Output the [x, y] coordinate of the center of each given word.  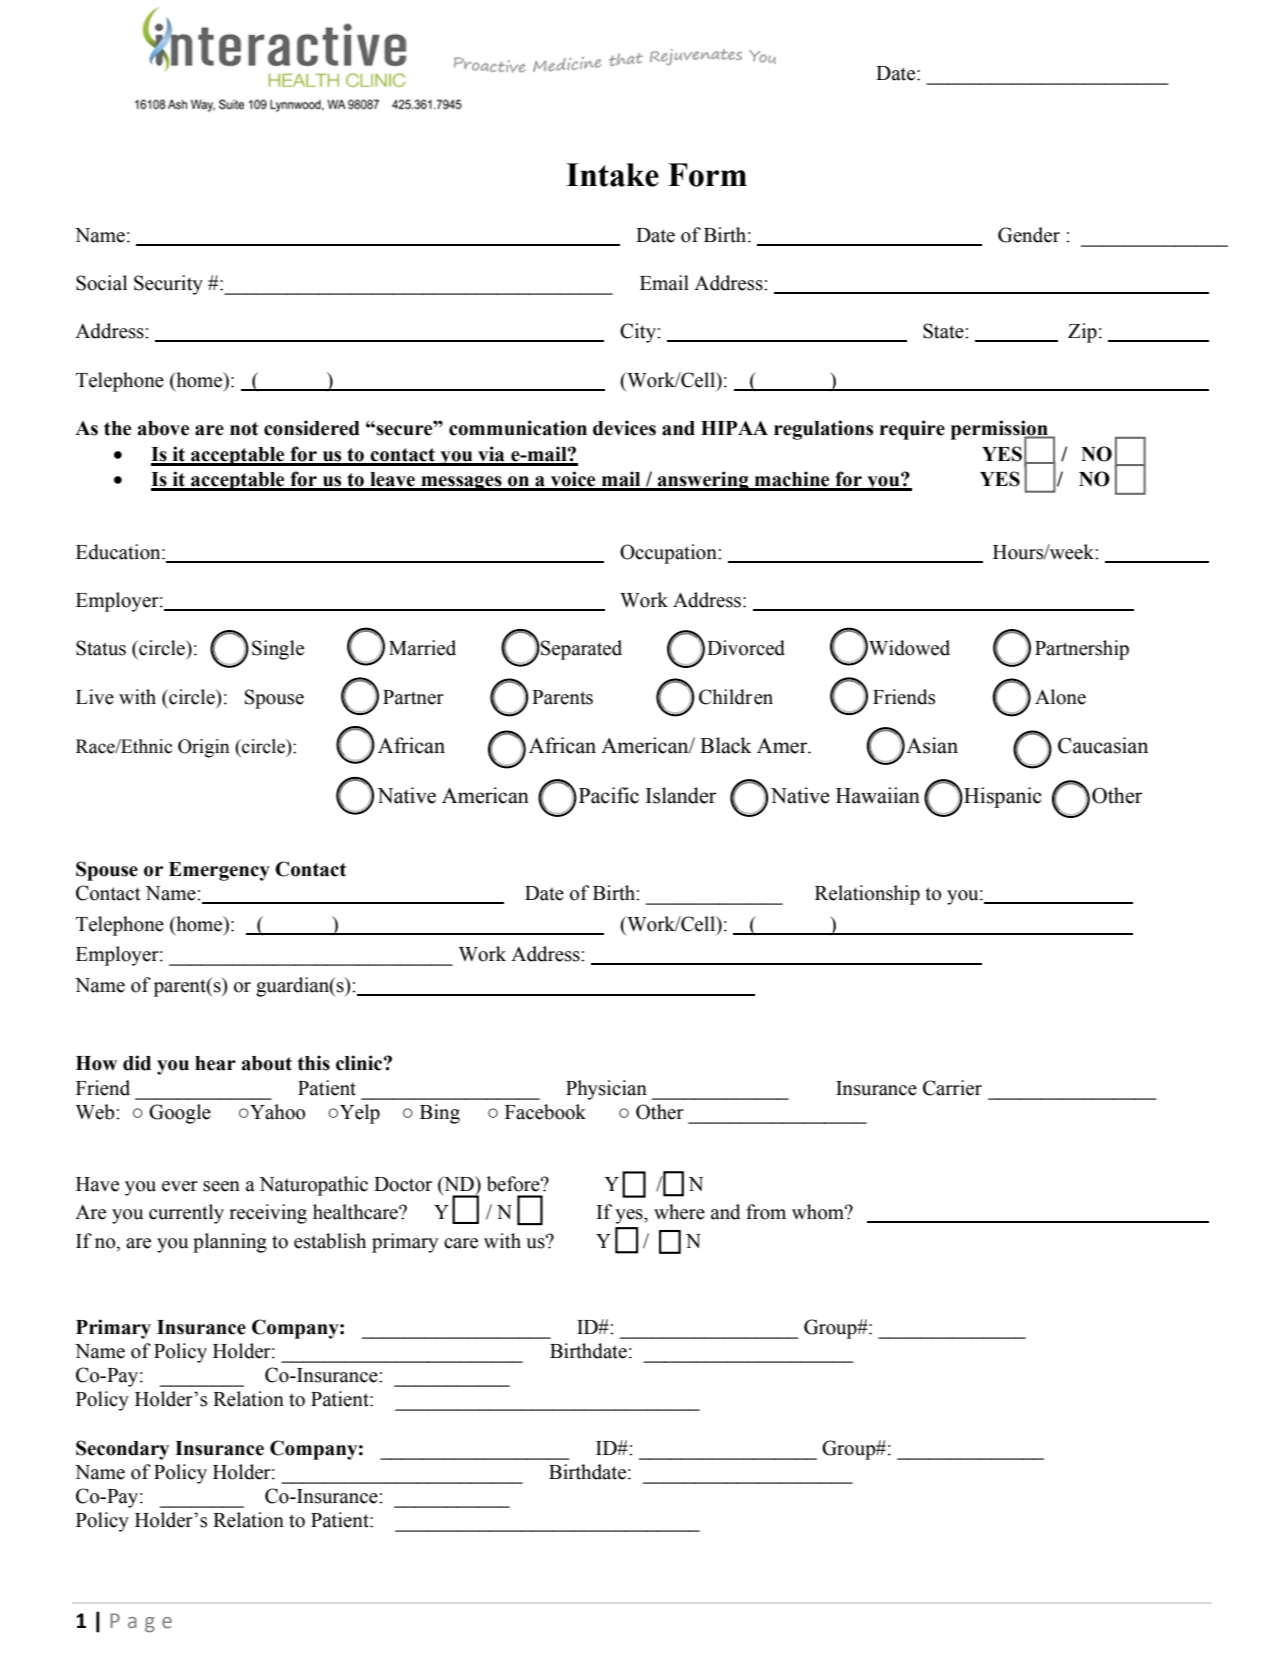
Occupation [669, 554]
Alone [1060, 697]
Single [278, 650]
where [679, 1212]
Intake [612, 175]
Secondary [122, 1450]
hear [215, 1063]
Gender [1029, 235]
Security [168, 285]
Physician [606, 1090]
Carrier [952, 1088]
